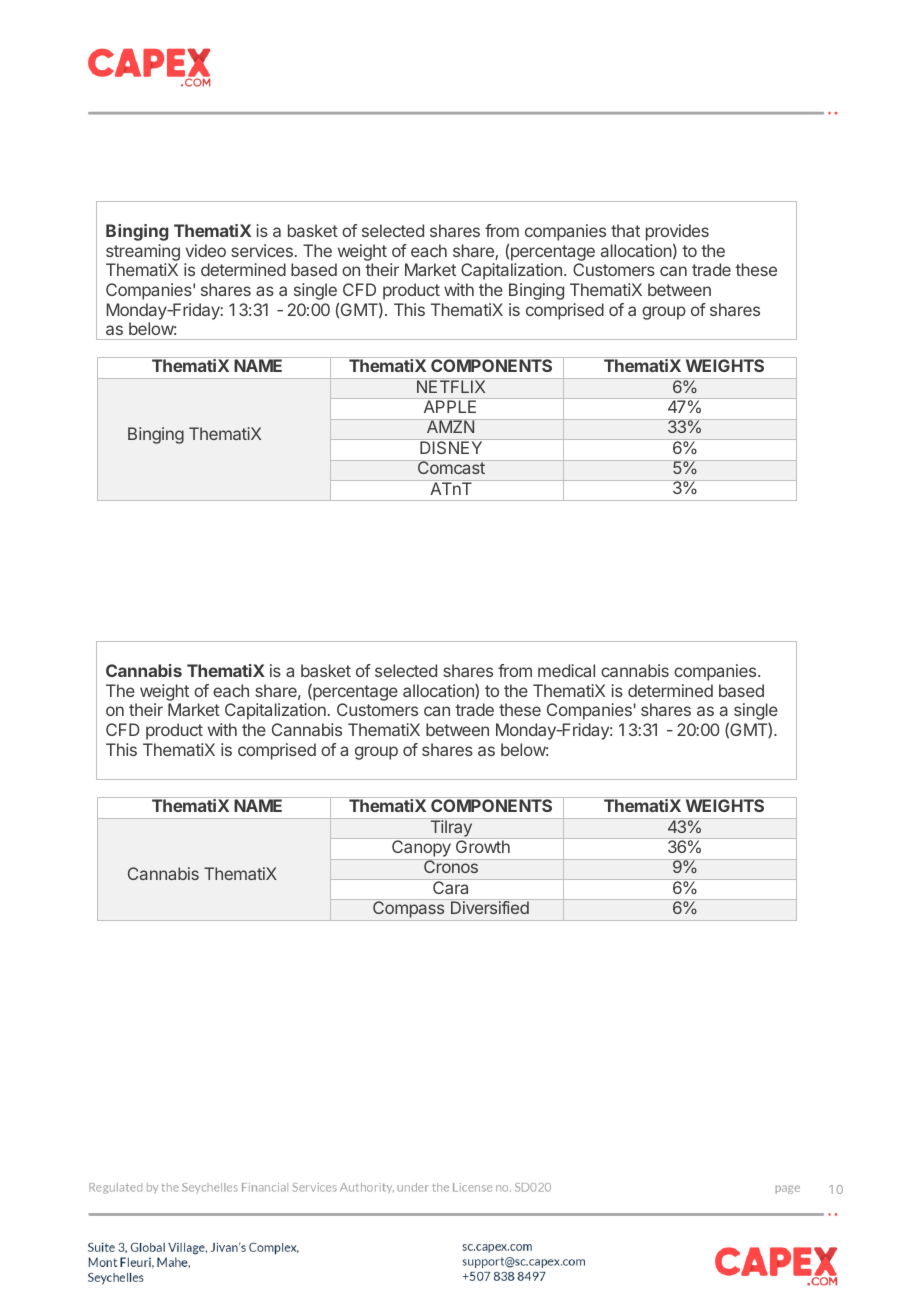 This screenshot has height=1309, width=924. I want to click on Cara, so click(451, 886).
